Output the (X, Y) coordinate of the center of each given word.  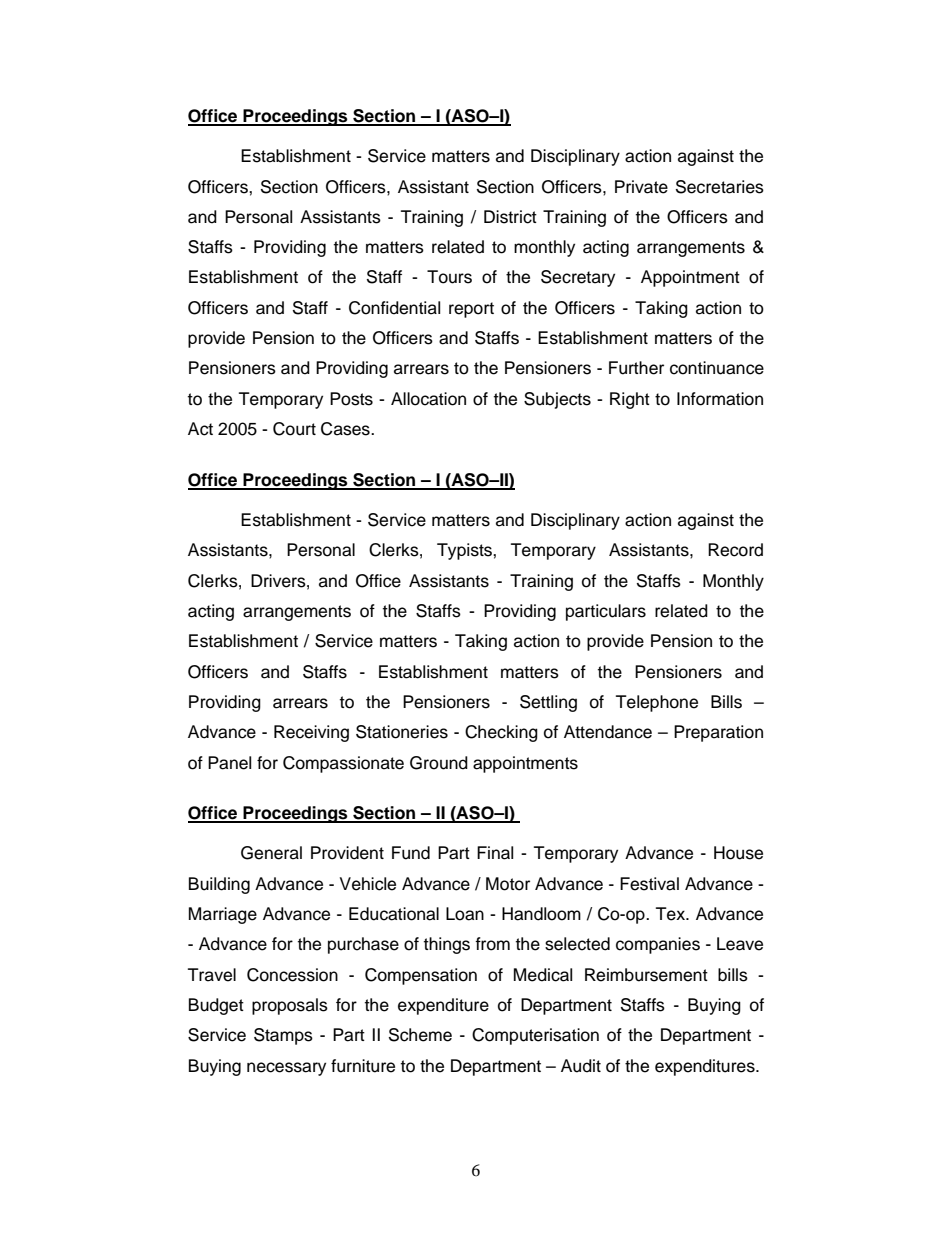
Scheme (420, 1035)
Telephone (657, 703)
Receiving (311, 733)
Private (641, 187)
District (510, 217)
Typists (465, 551)
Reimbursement (646, 975)
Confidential (394, 308)
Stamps (283, 1036)
